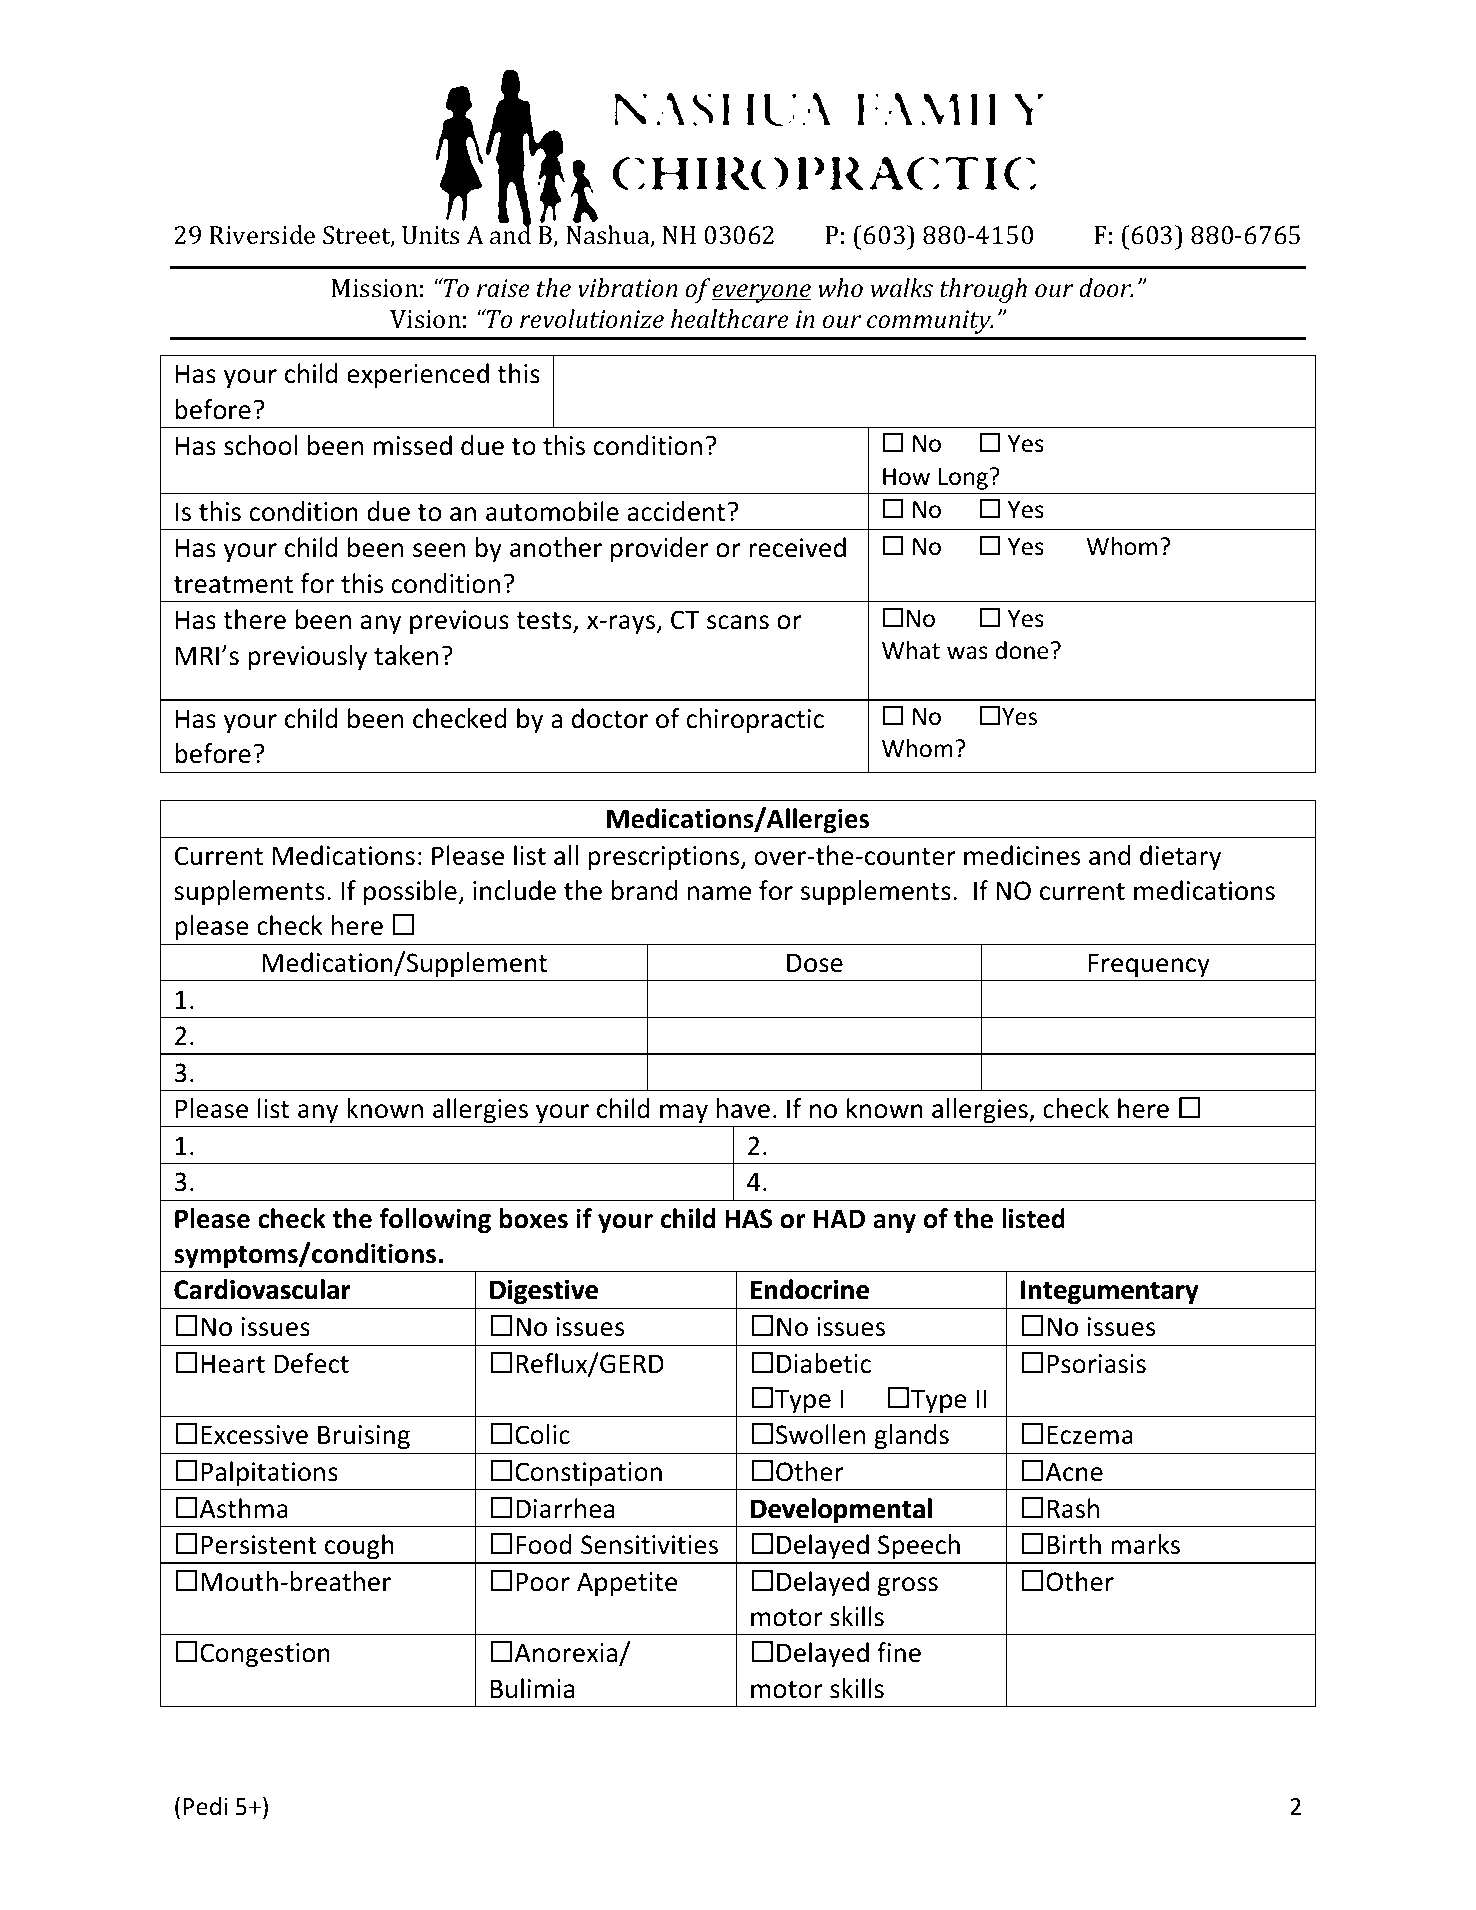 This screenshot has height=1910, width=1476. I want to click on prescriptions, so click(665, 858).
